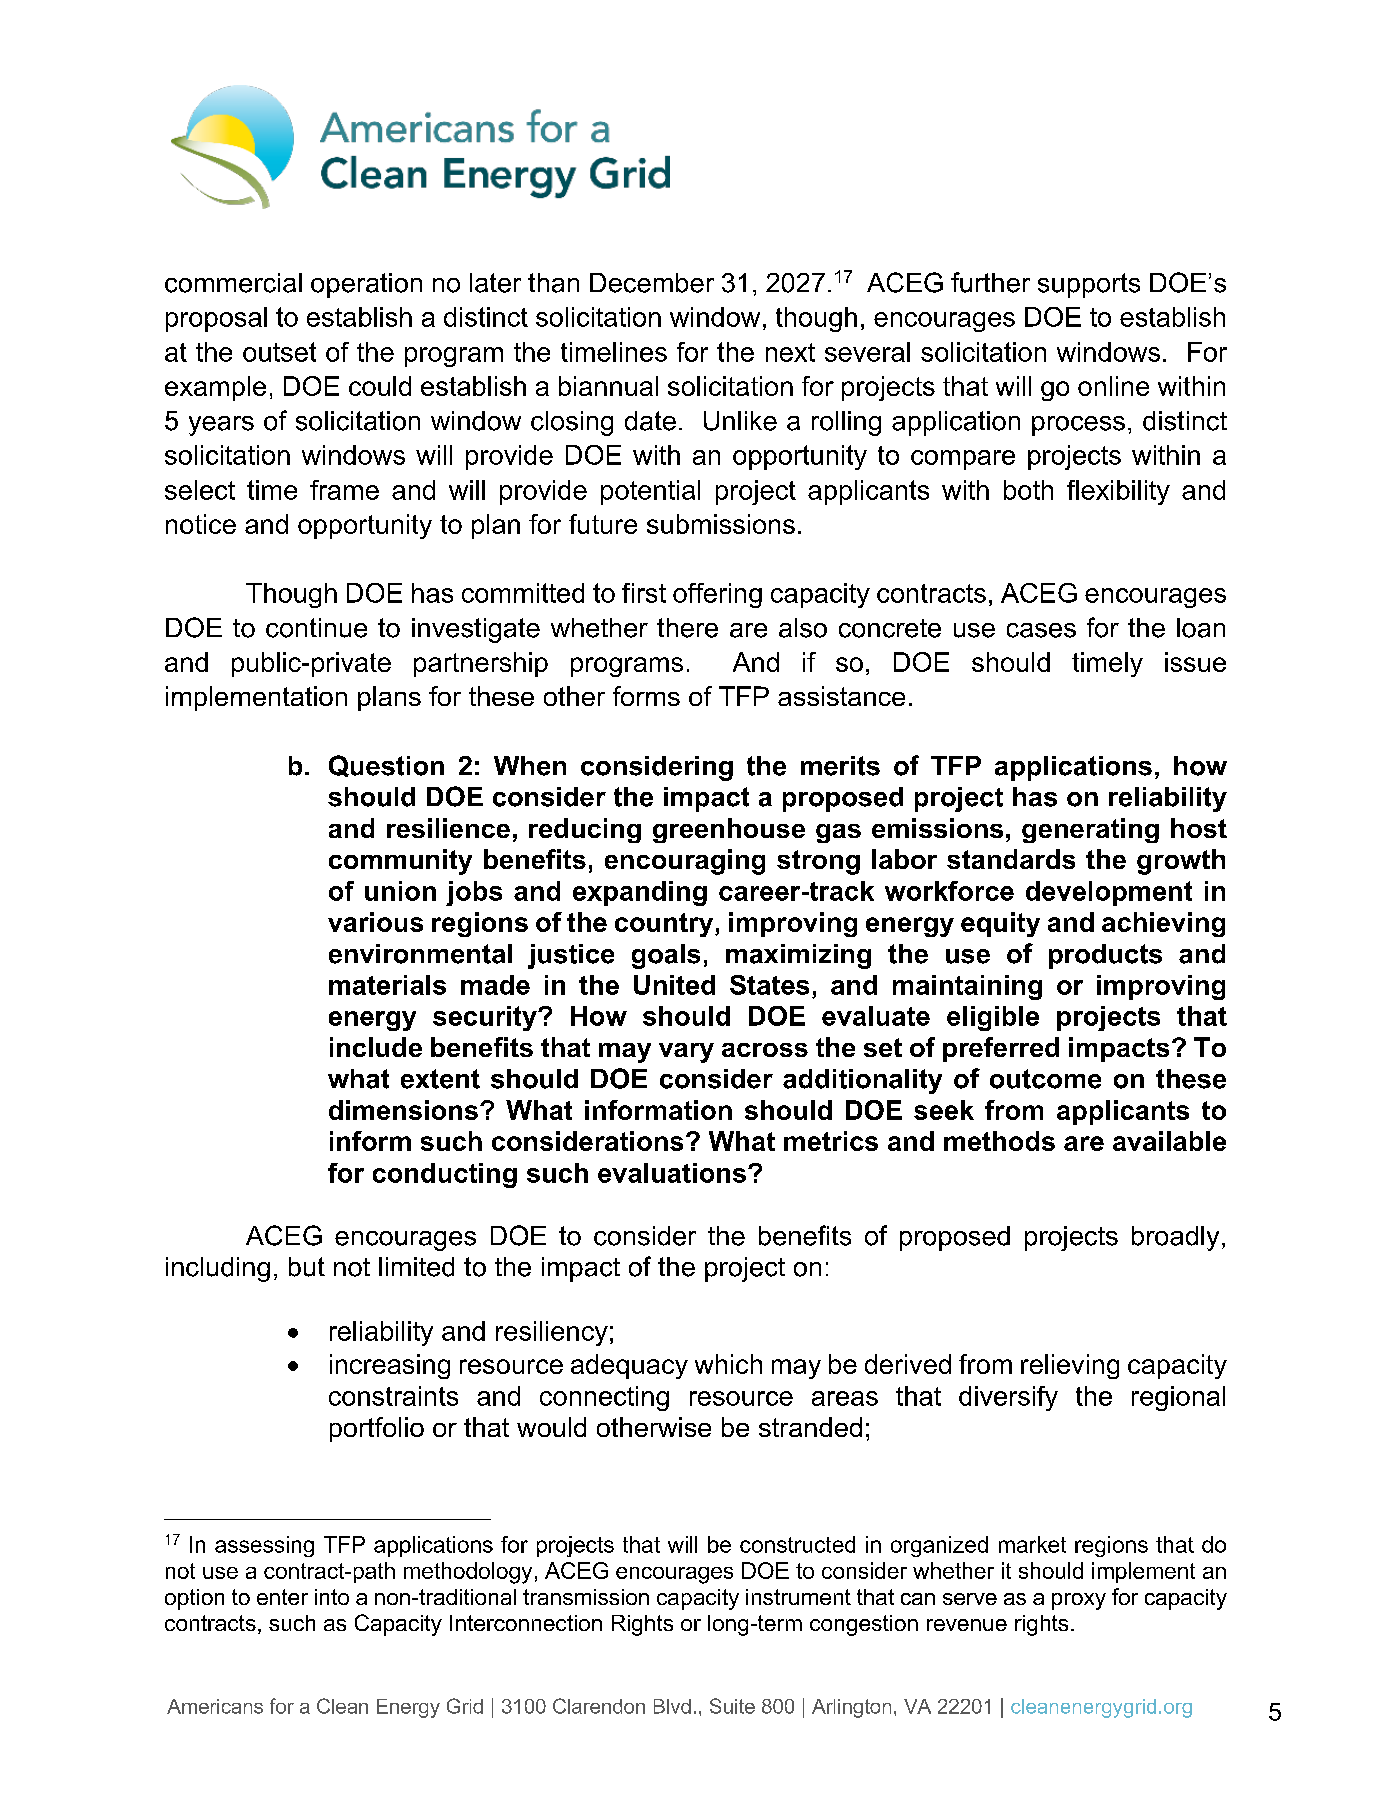  What do you see at coordinates (1089, 285) in the page?
I see `supports` at bounding box center [1089, 285].
